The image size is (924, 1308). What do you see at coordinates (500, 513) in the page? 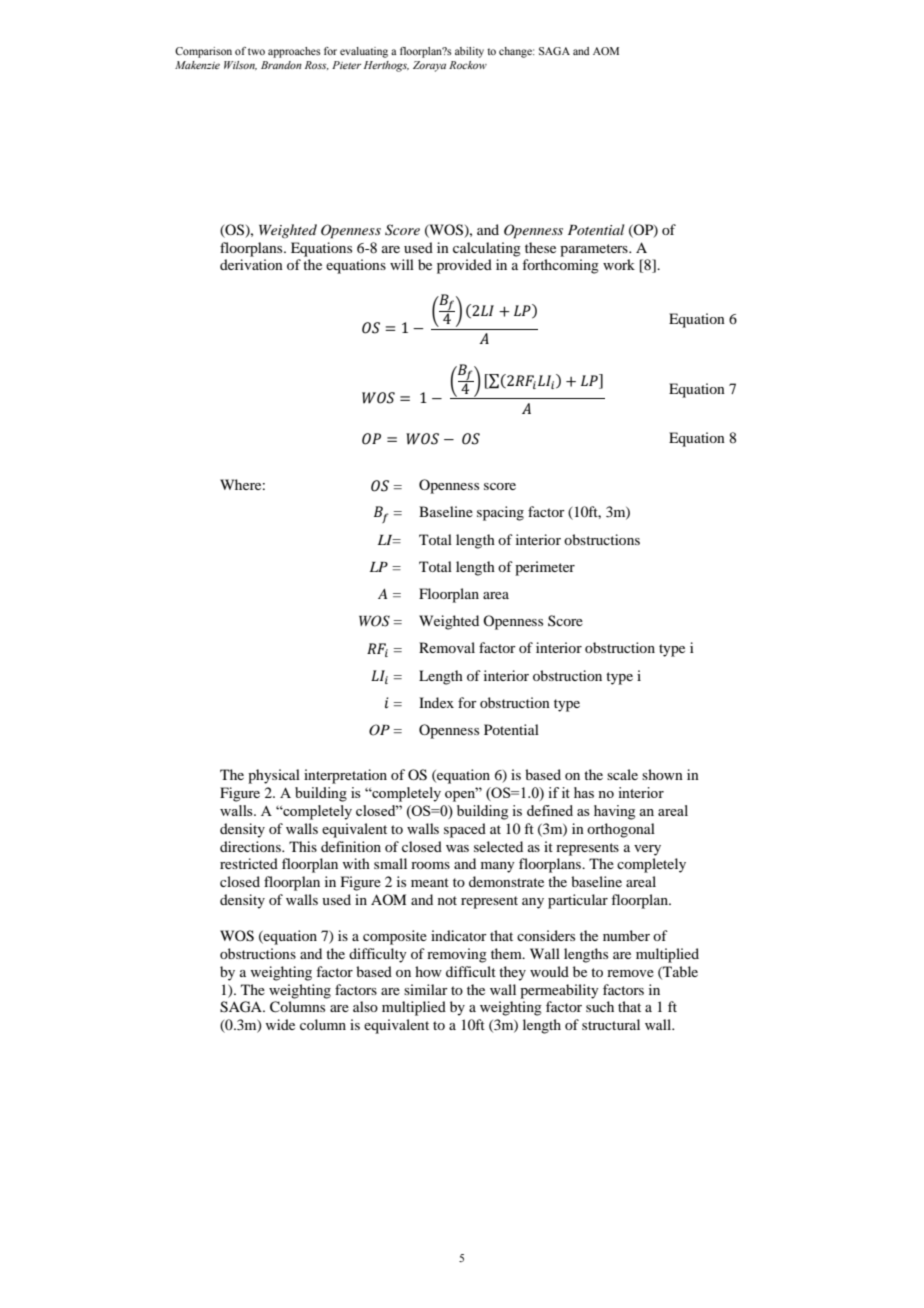
I see `spacing` at bounding box center [500, 513].
